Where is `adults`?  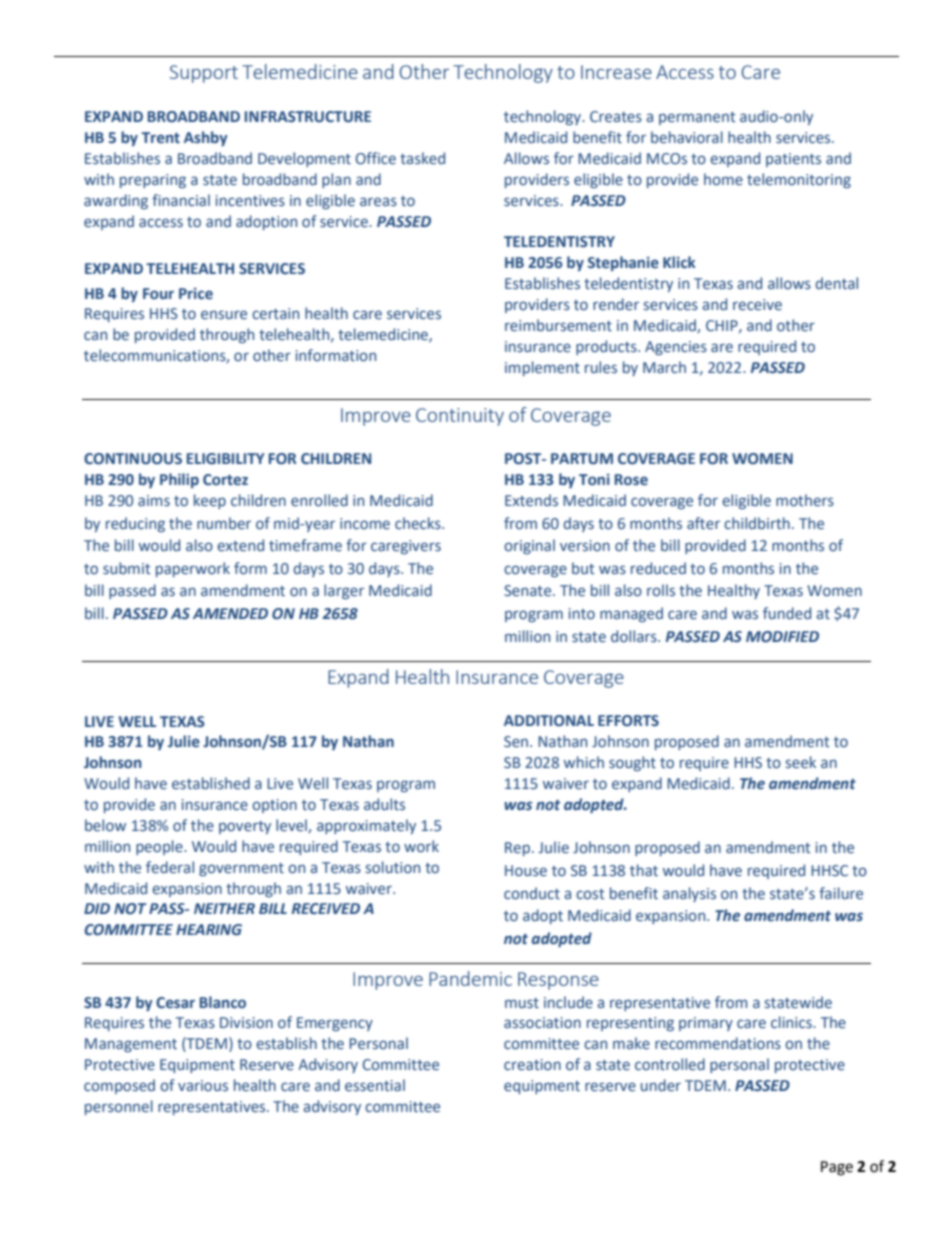 adults is located at coordinates (384, 804).
